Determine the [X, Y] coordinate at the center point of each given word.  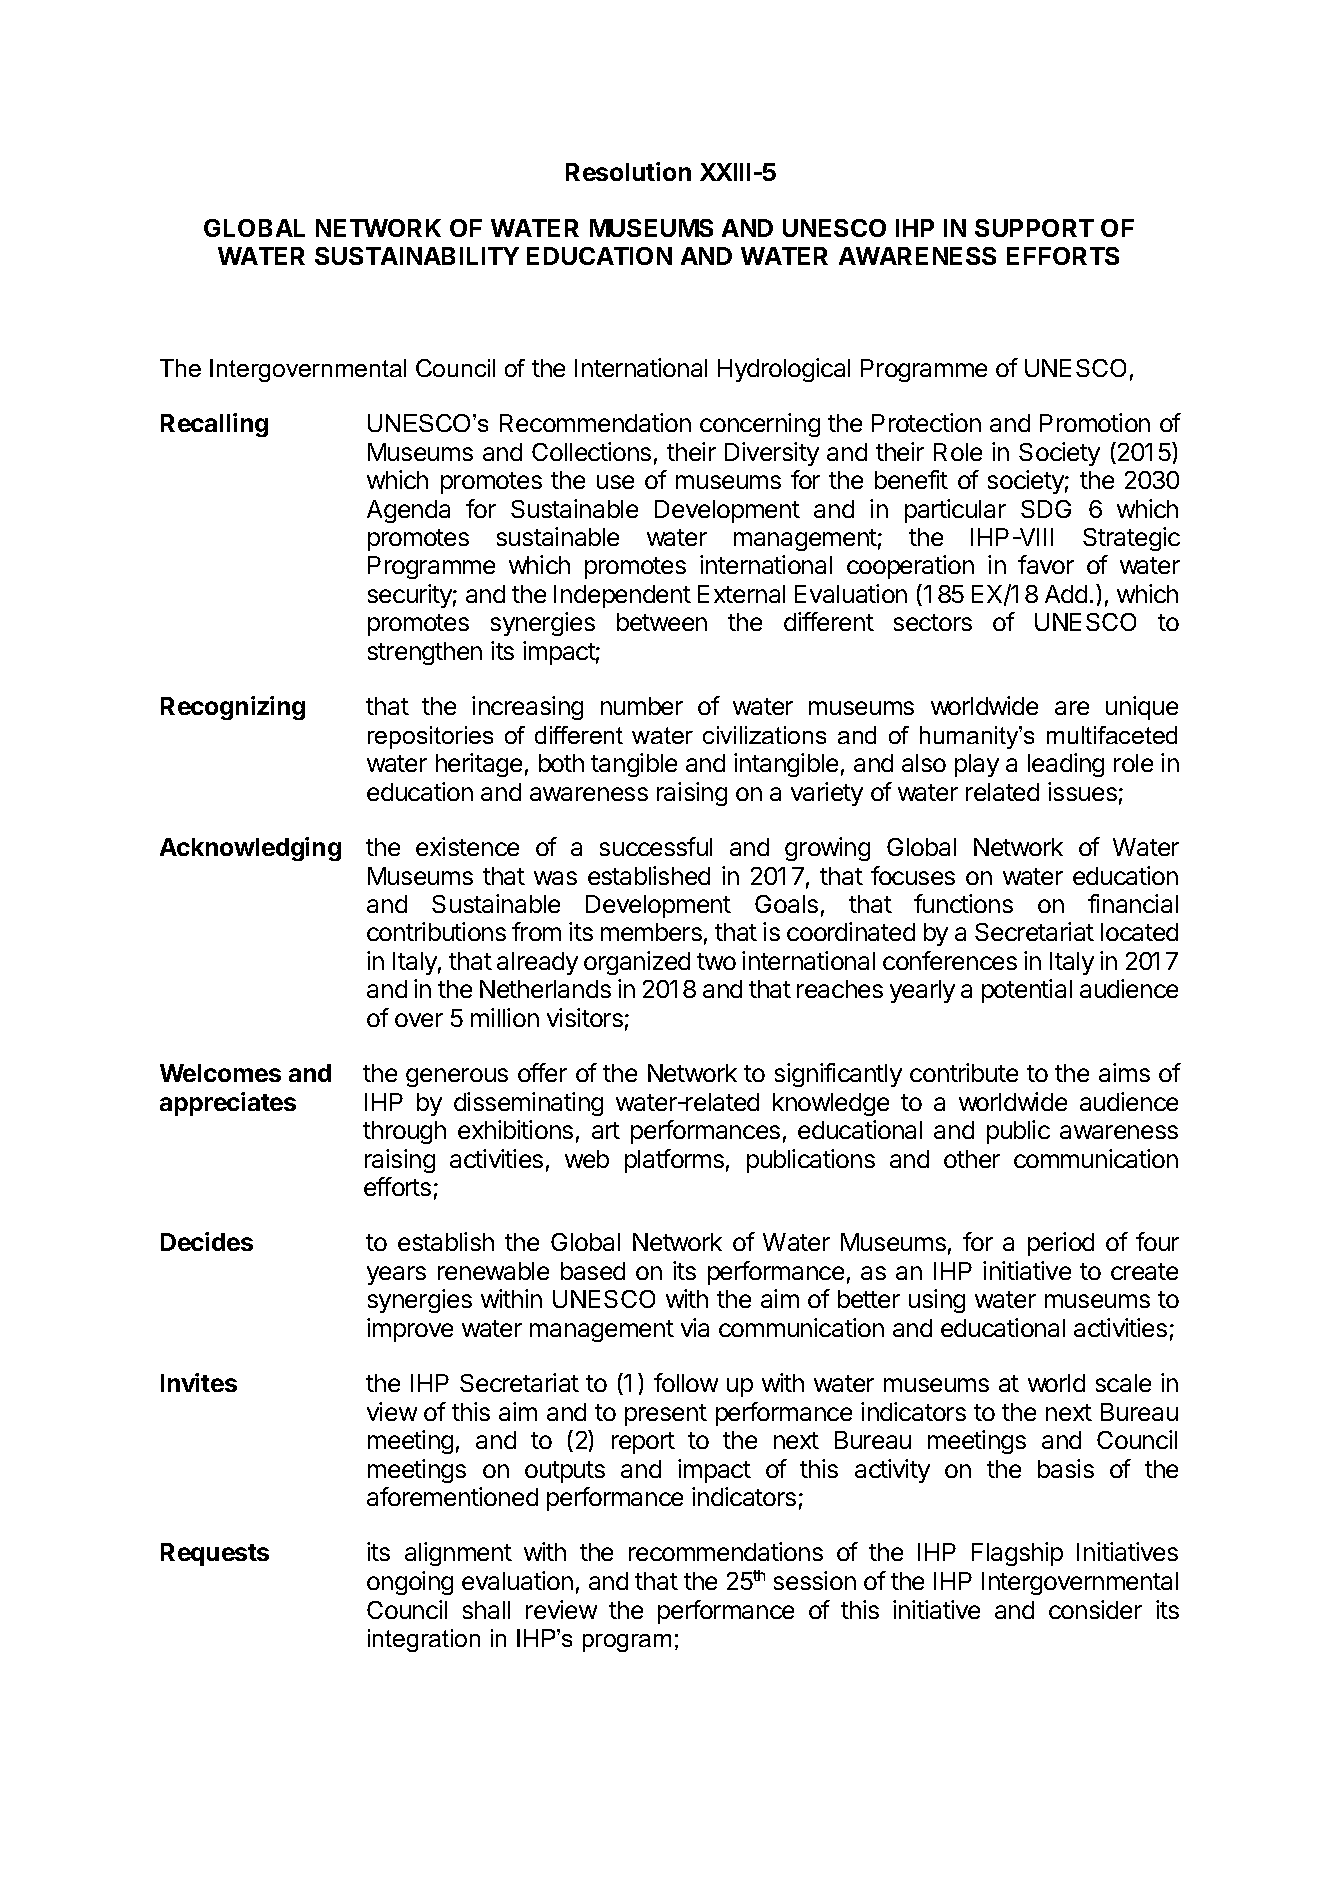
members [651, 932]
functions [963, 903]
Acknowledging [250, 849]
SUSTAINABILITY [417, 256]
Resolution [628, 171]
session [815, 1580]
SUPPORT [1034, 228]
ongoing [410, 1583]
